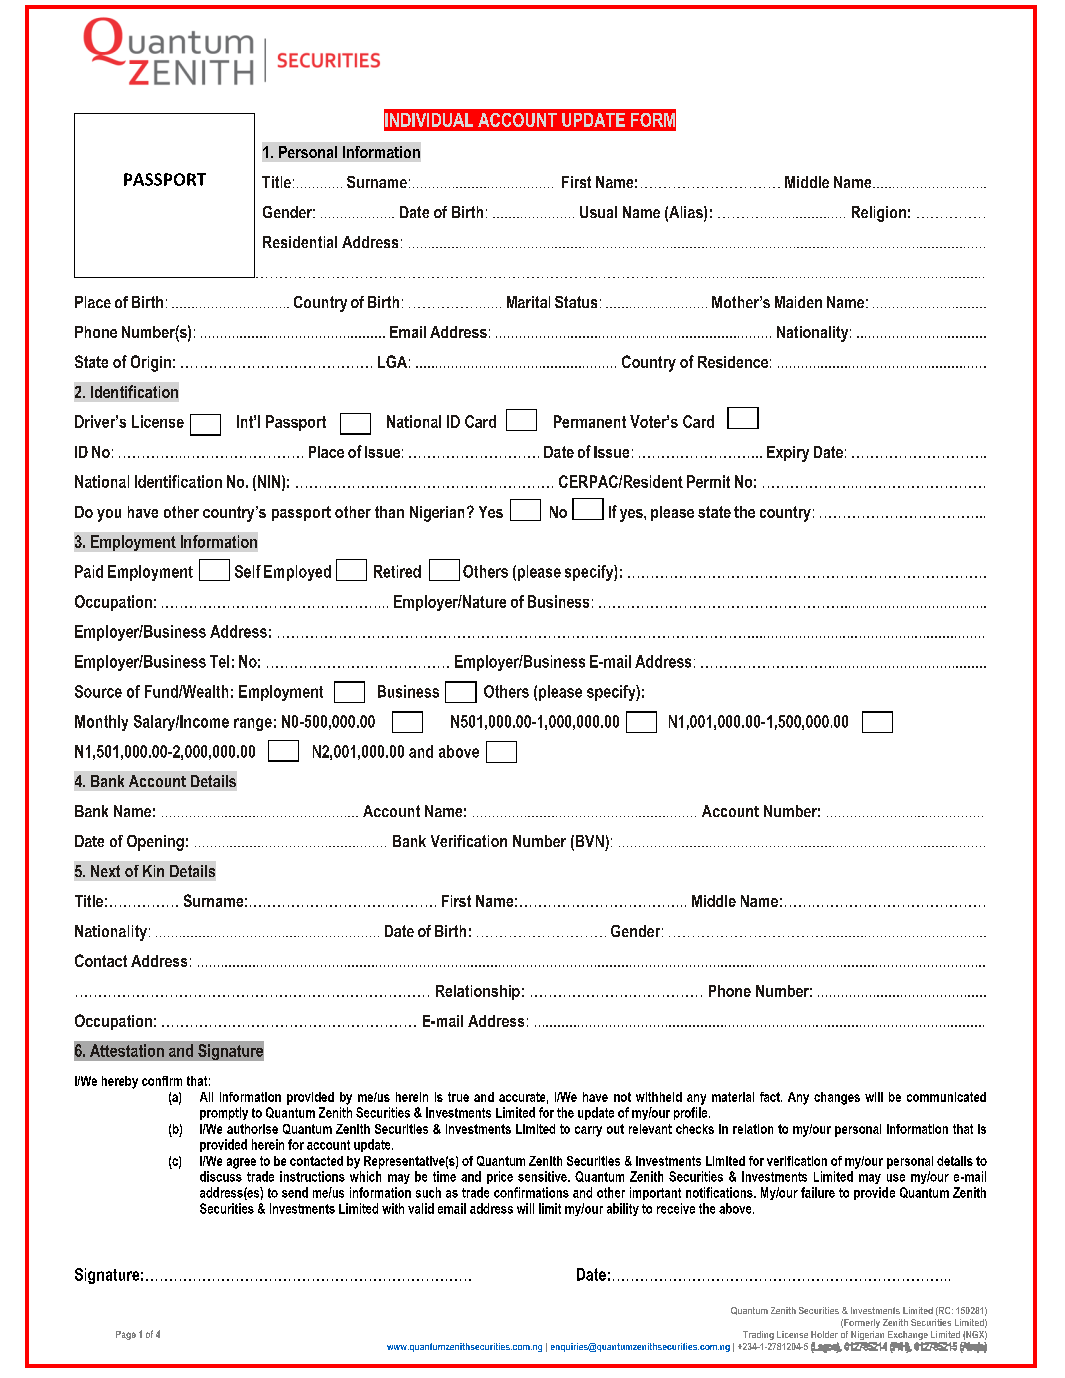 This screenshot has height=1378, width=1065. What do you see at coordinates (126, 1335) in the screenshot?
I see `Page` at bounding box center [126, 1335].
